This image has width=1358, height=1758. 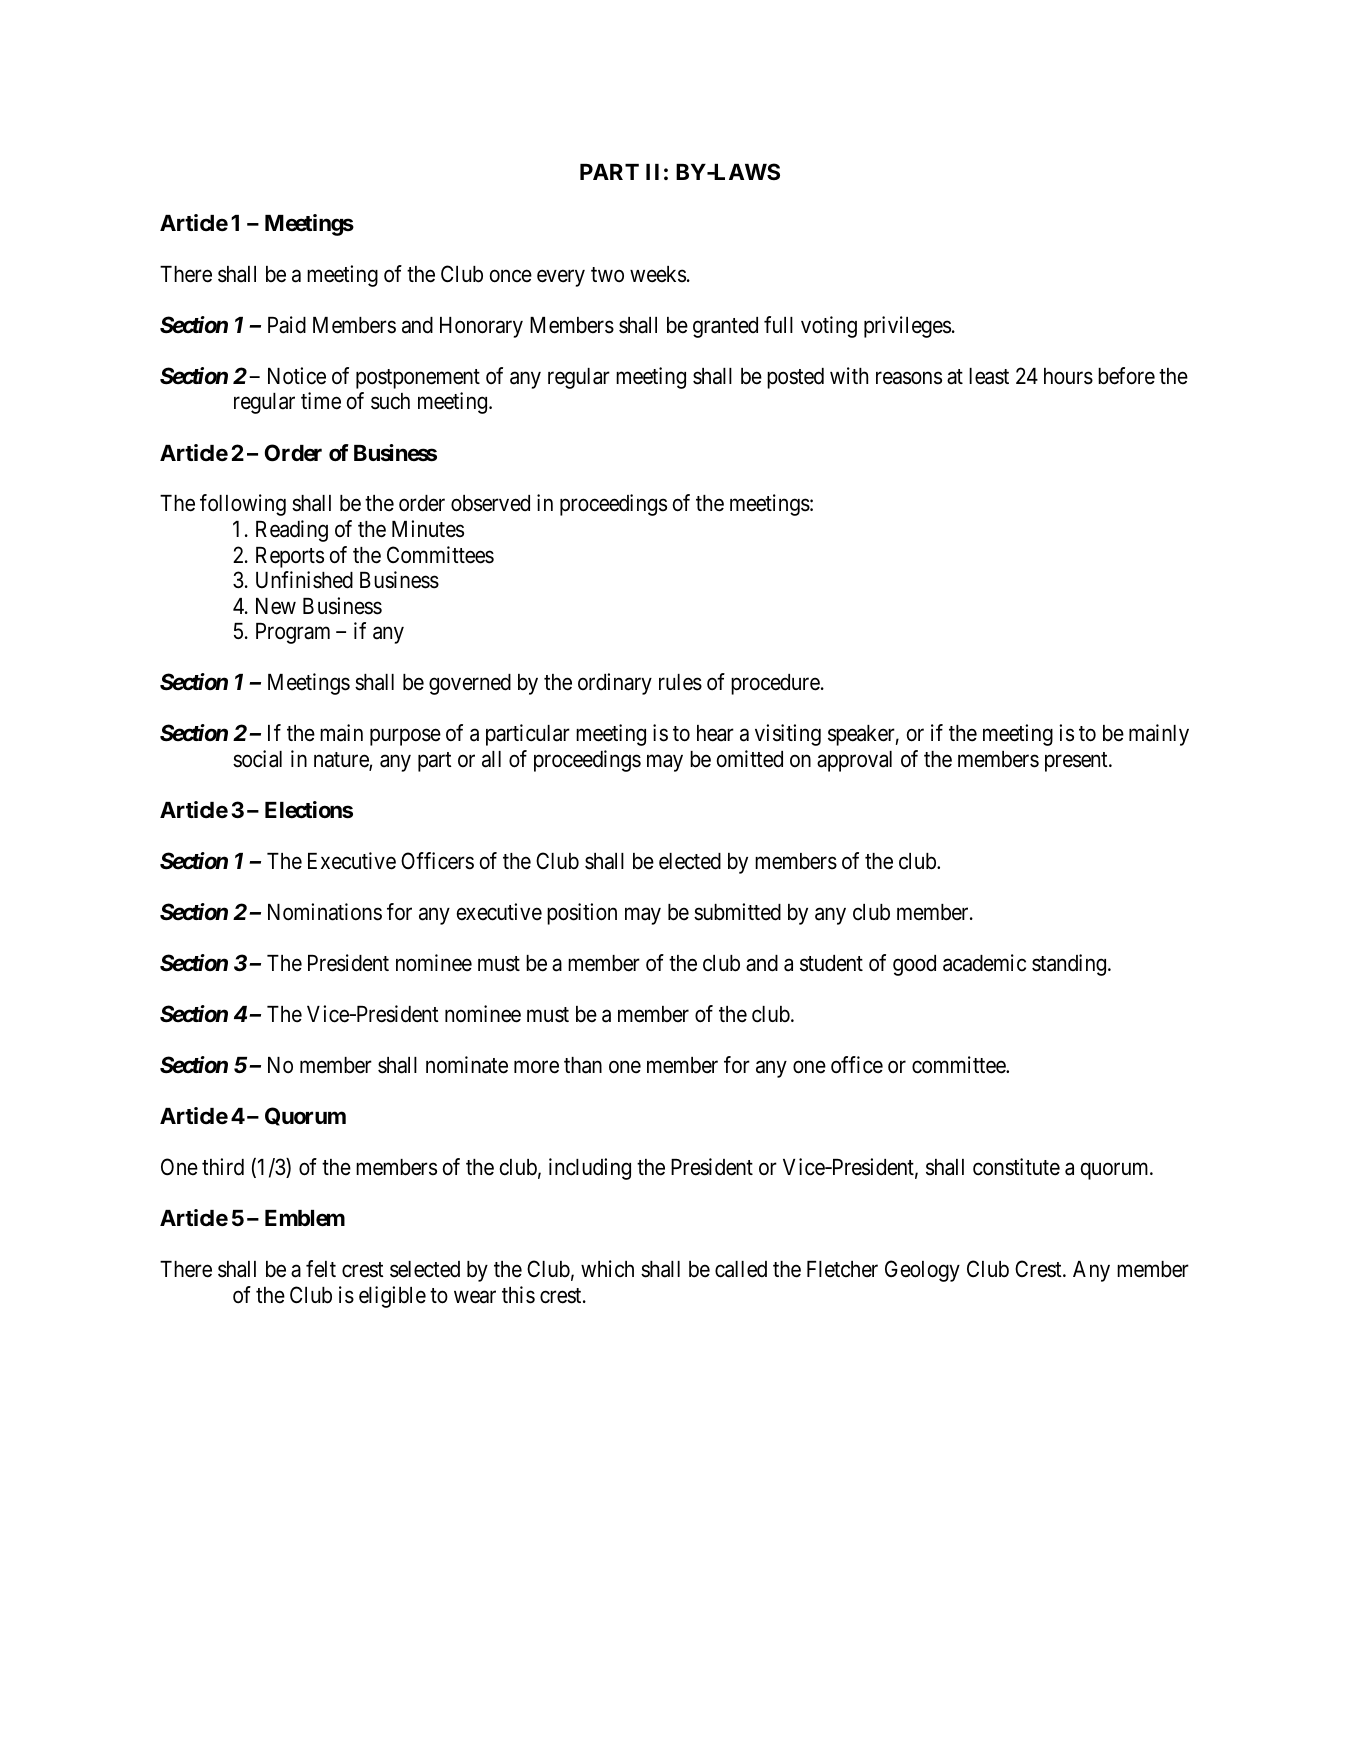 What do you see at coordinates (984, 963) in the image?
I see `academic` at bounding box center [984, 963].
